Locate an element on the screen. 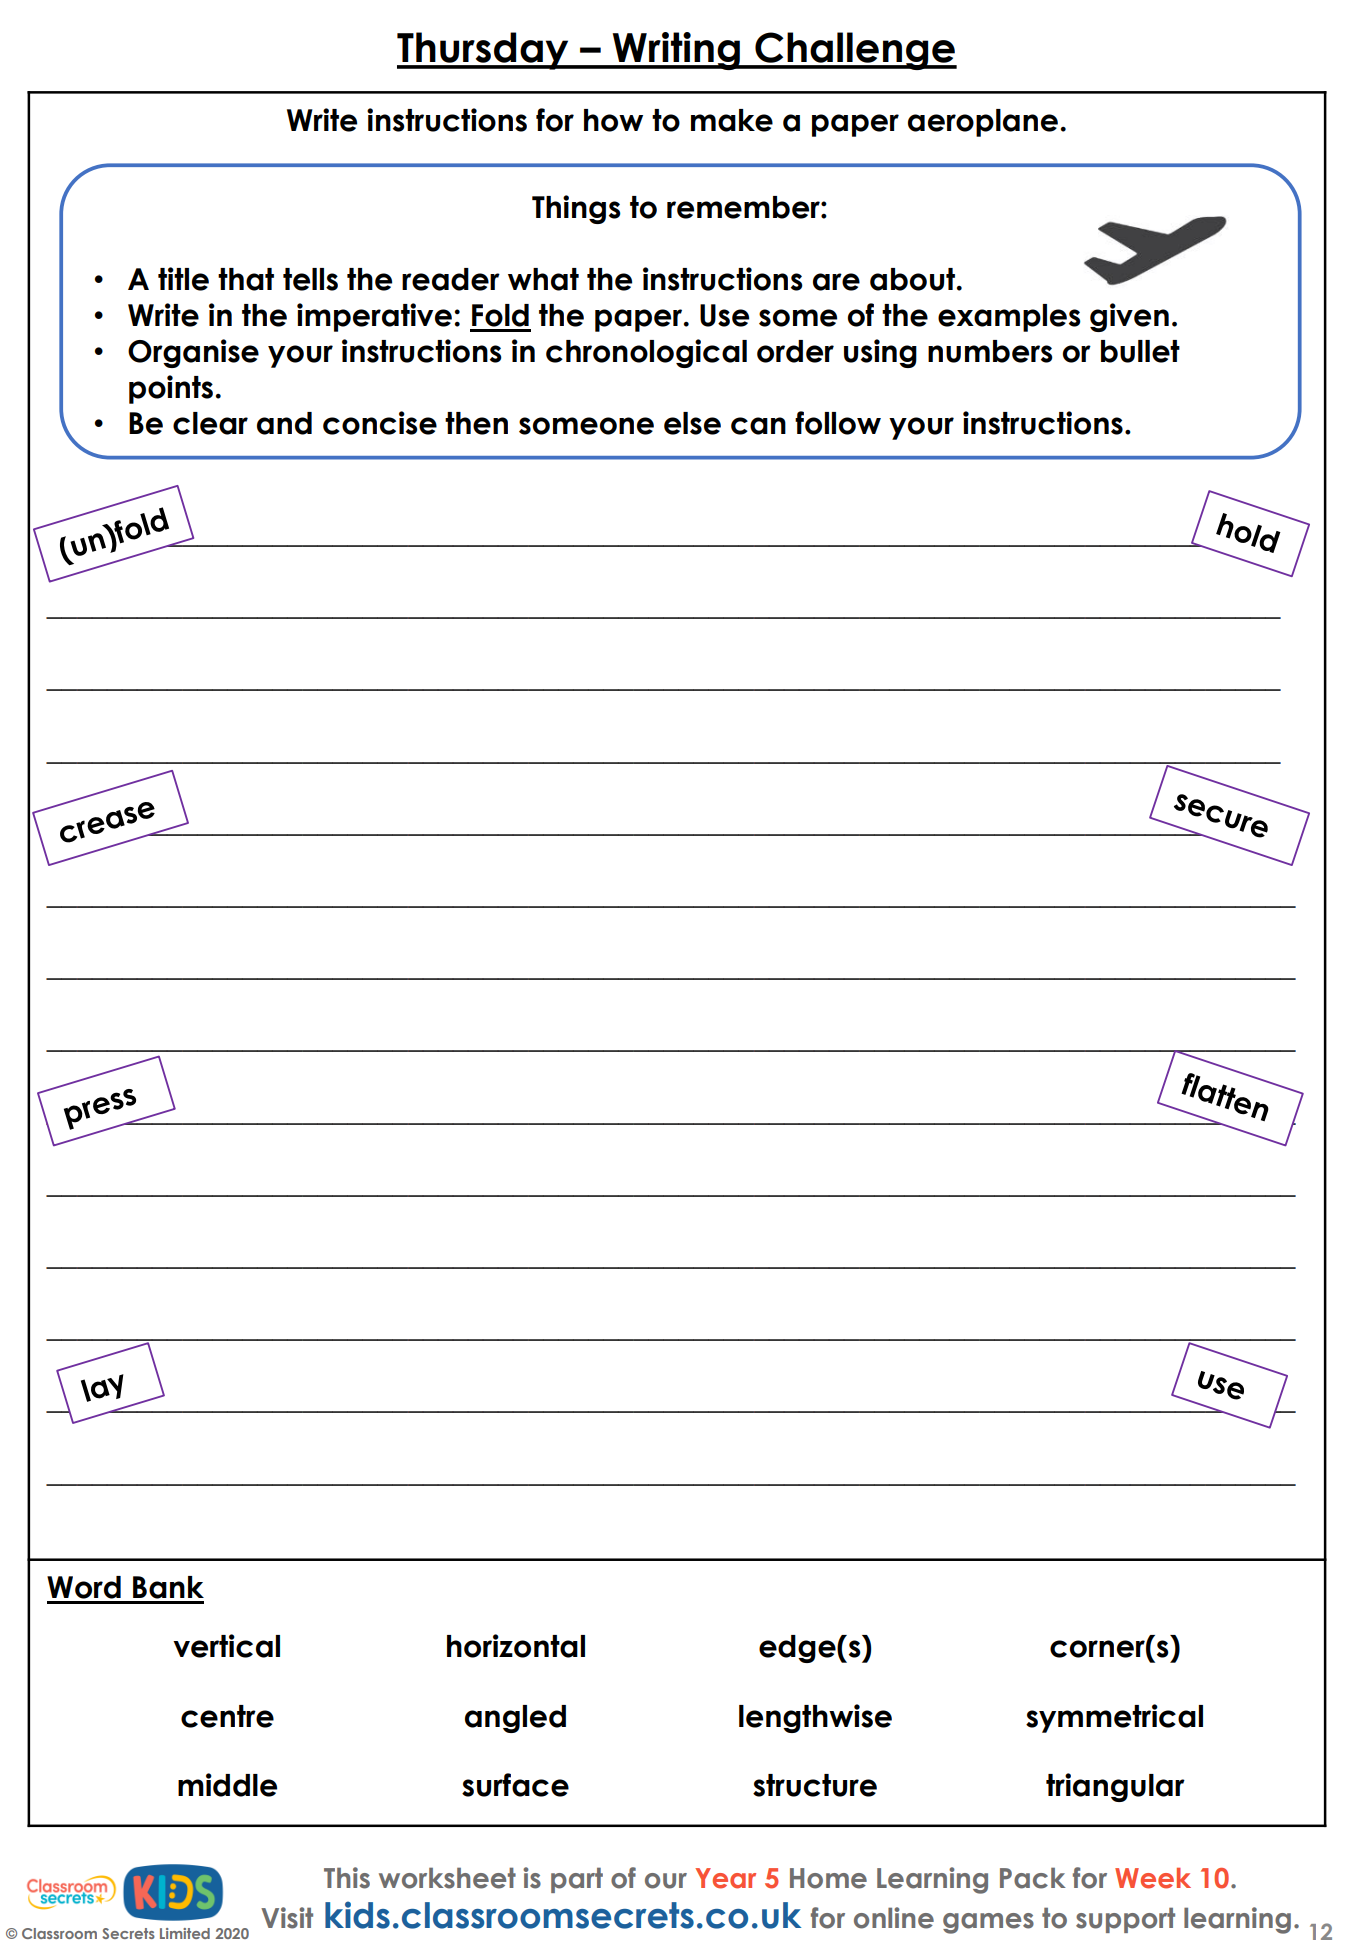 The image size is (1354, 1955). and is located at coordinates (284, 423).
